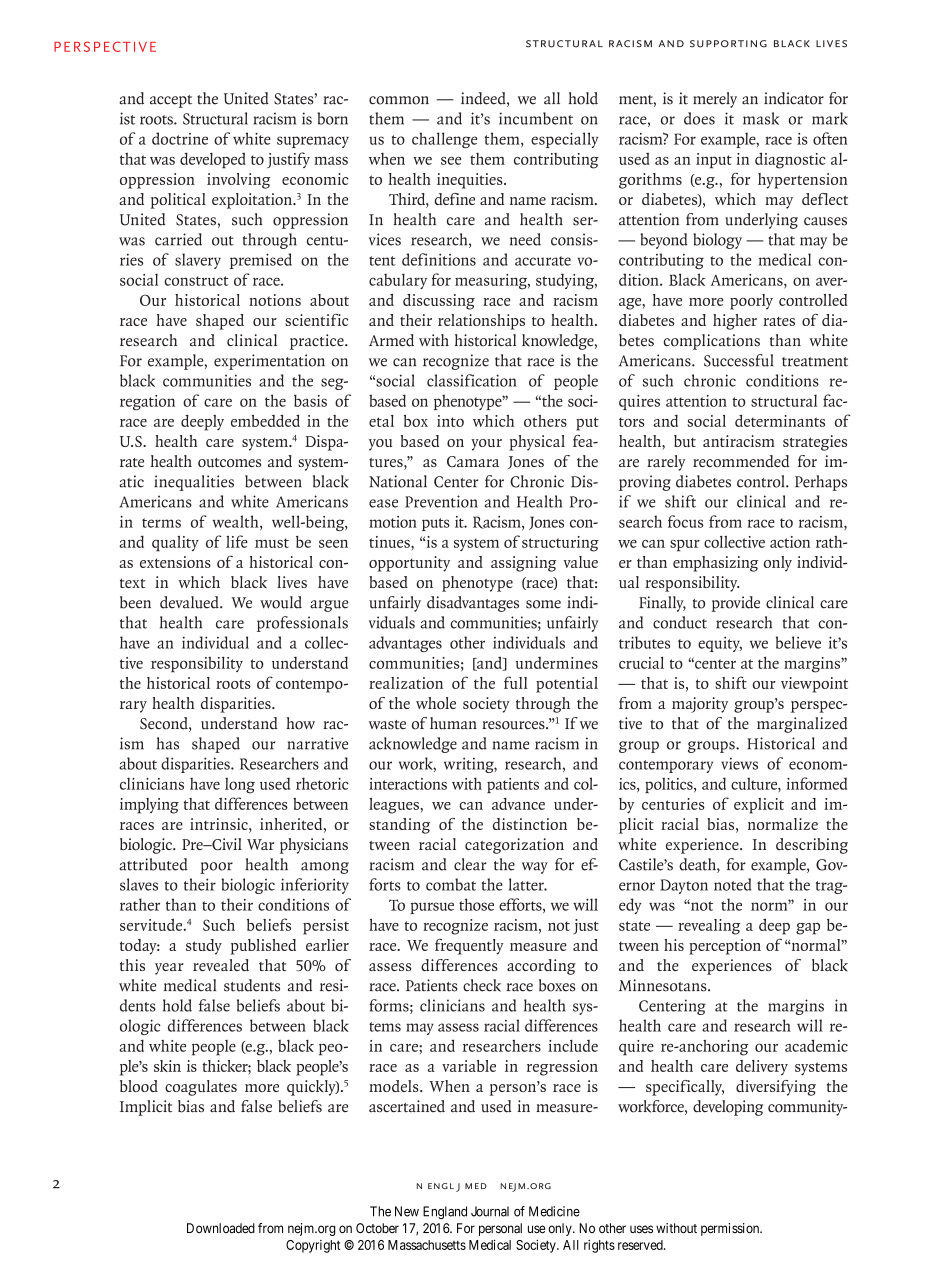 The width and height of the document is (952, 1270). Describe the element at coordinates (641, 1245) in the document. I see `reserved` at that location.
